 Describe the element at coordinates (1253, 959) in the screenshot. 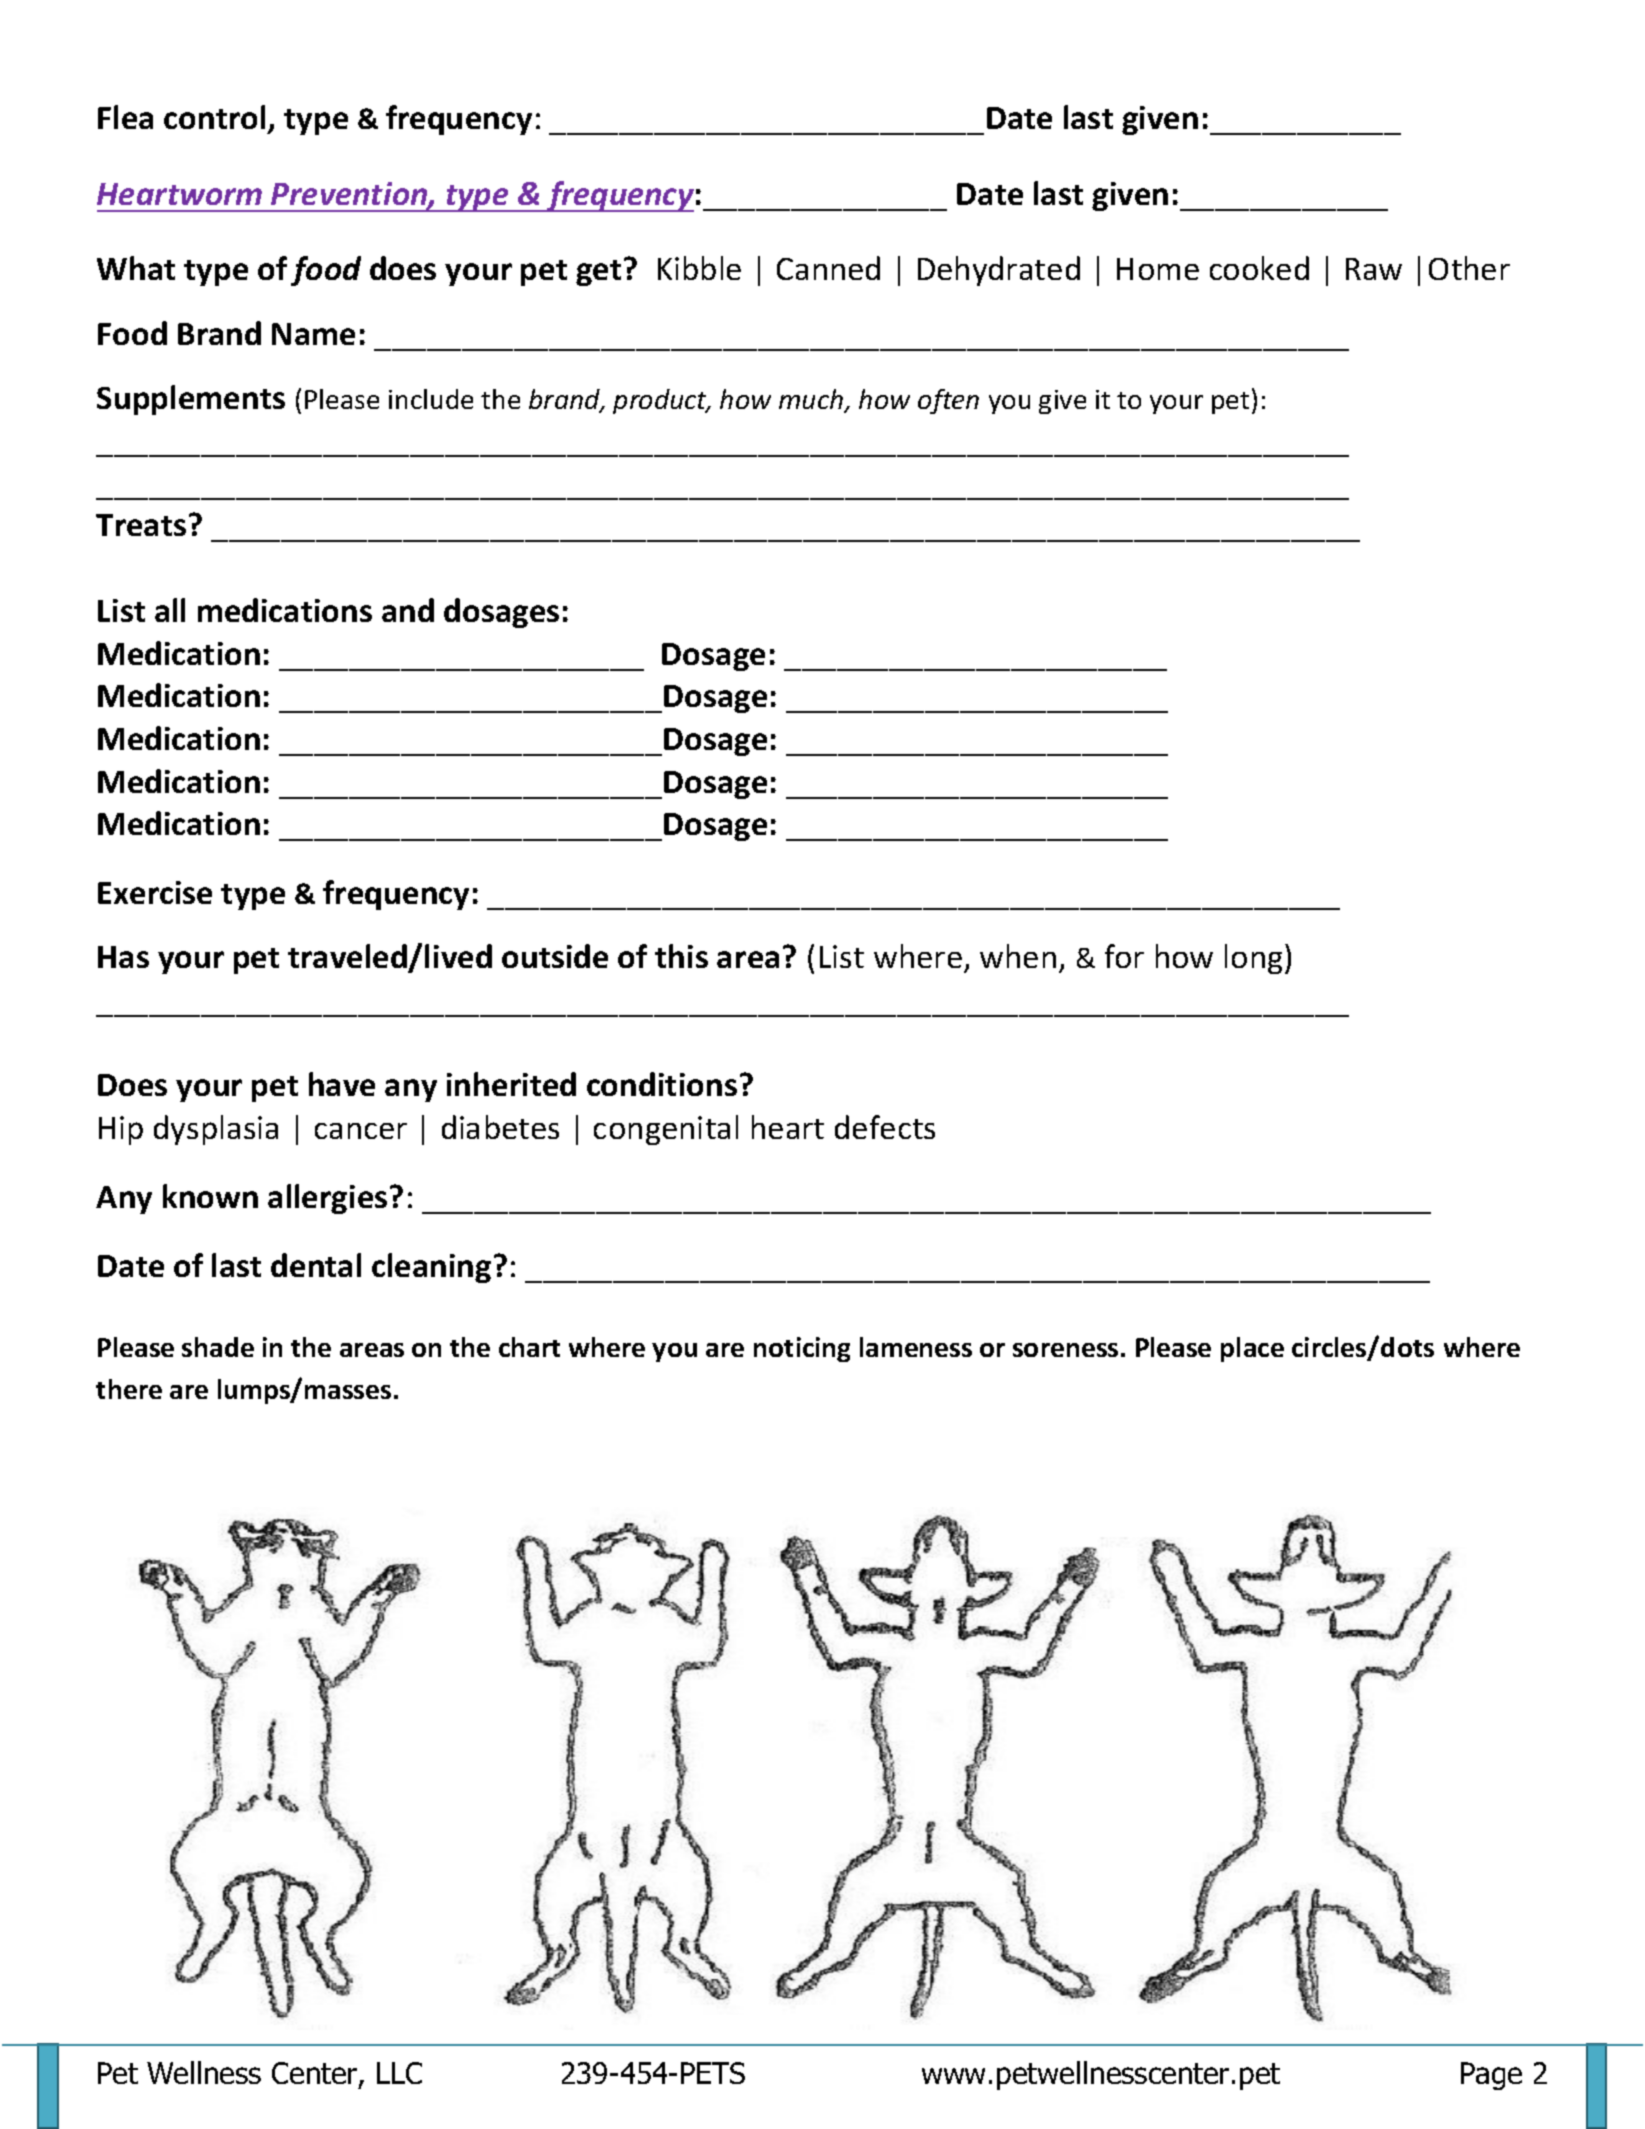

I see `long` at that location.
